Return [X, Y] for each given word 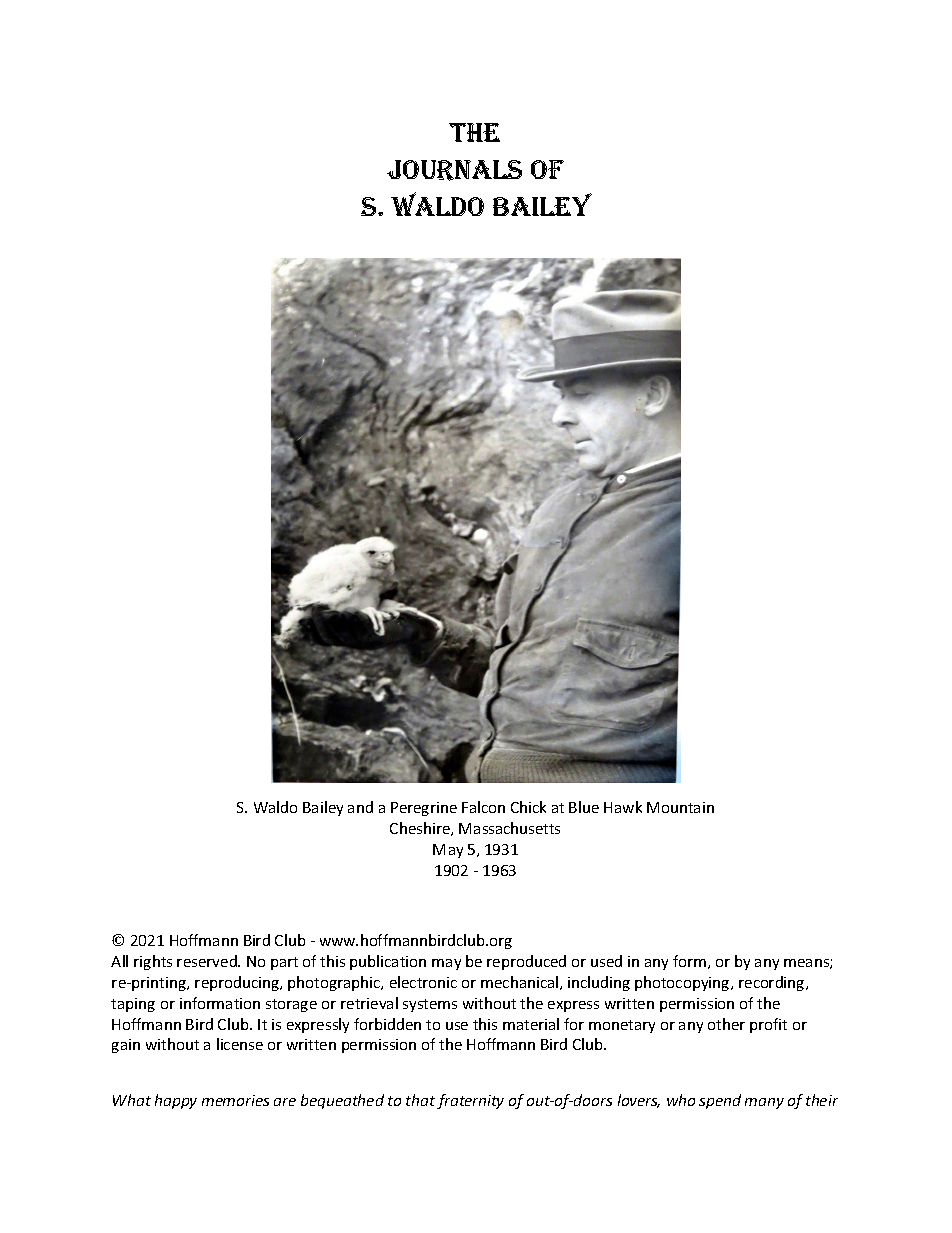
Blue [584, 807]
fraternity [470, 1101]
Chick [528, 807]
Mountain [680, 807]
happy [176, 1101]
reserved [208, 961]
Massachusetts [509, 828]
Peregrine [424, 809]
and [360, 807]
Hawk [623, 807]
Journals [454, 170]
